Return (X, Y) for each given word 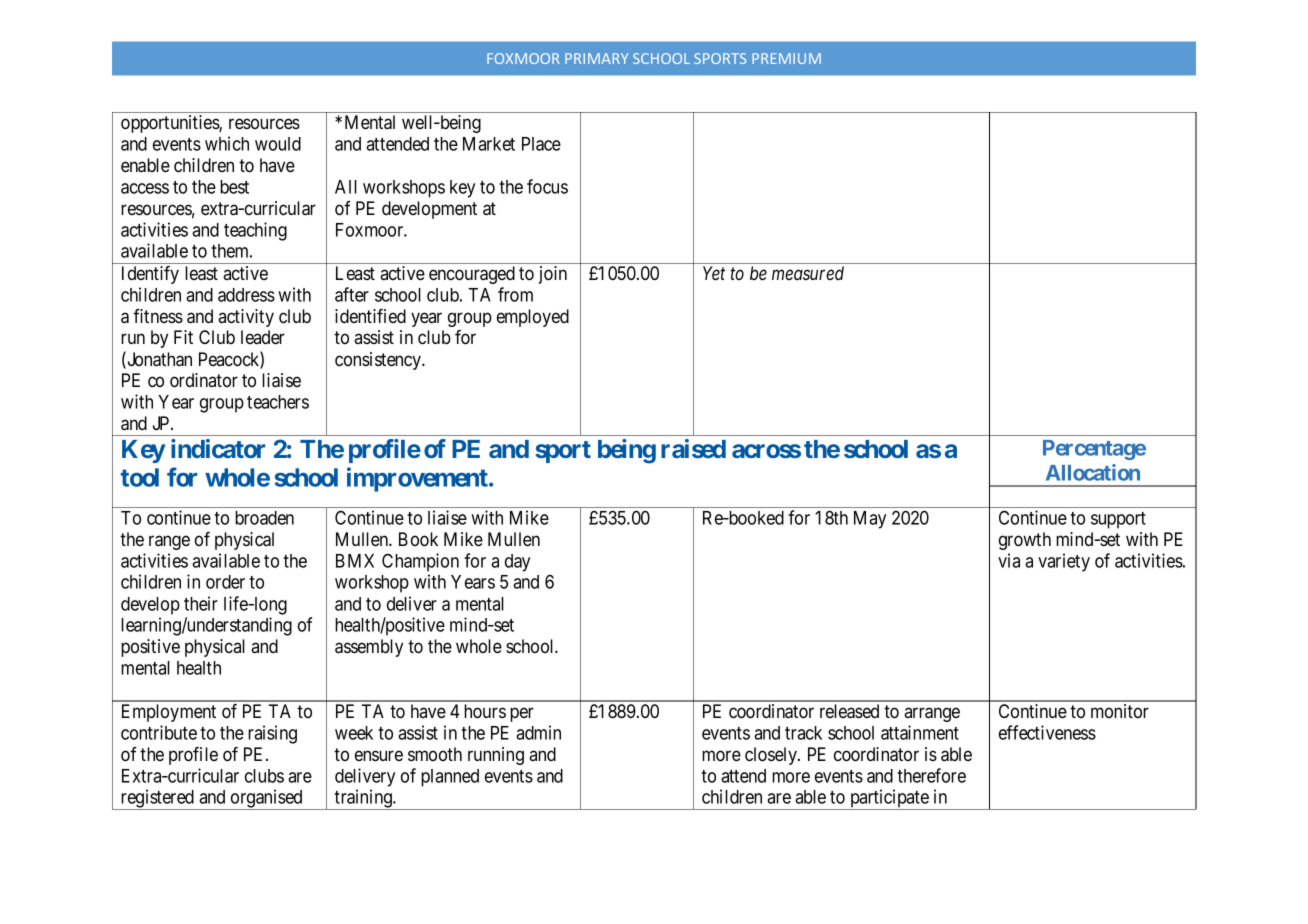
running (496, 756)
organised (266, 799)
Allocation (1093, 472)
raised (693, 448)
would (278, 144)
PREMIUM (786, 58)
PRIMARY (596, 58)
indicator (218, 448)
